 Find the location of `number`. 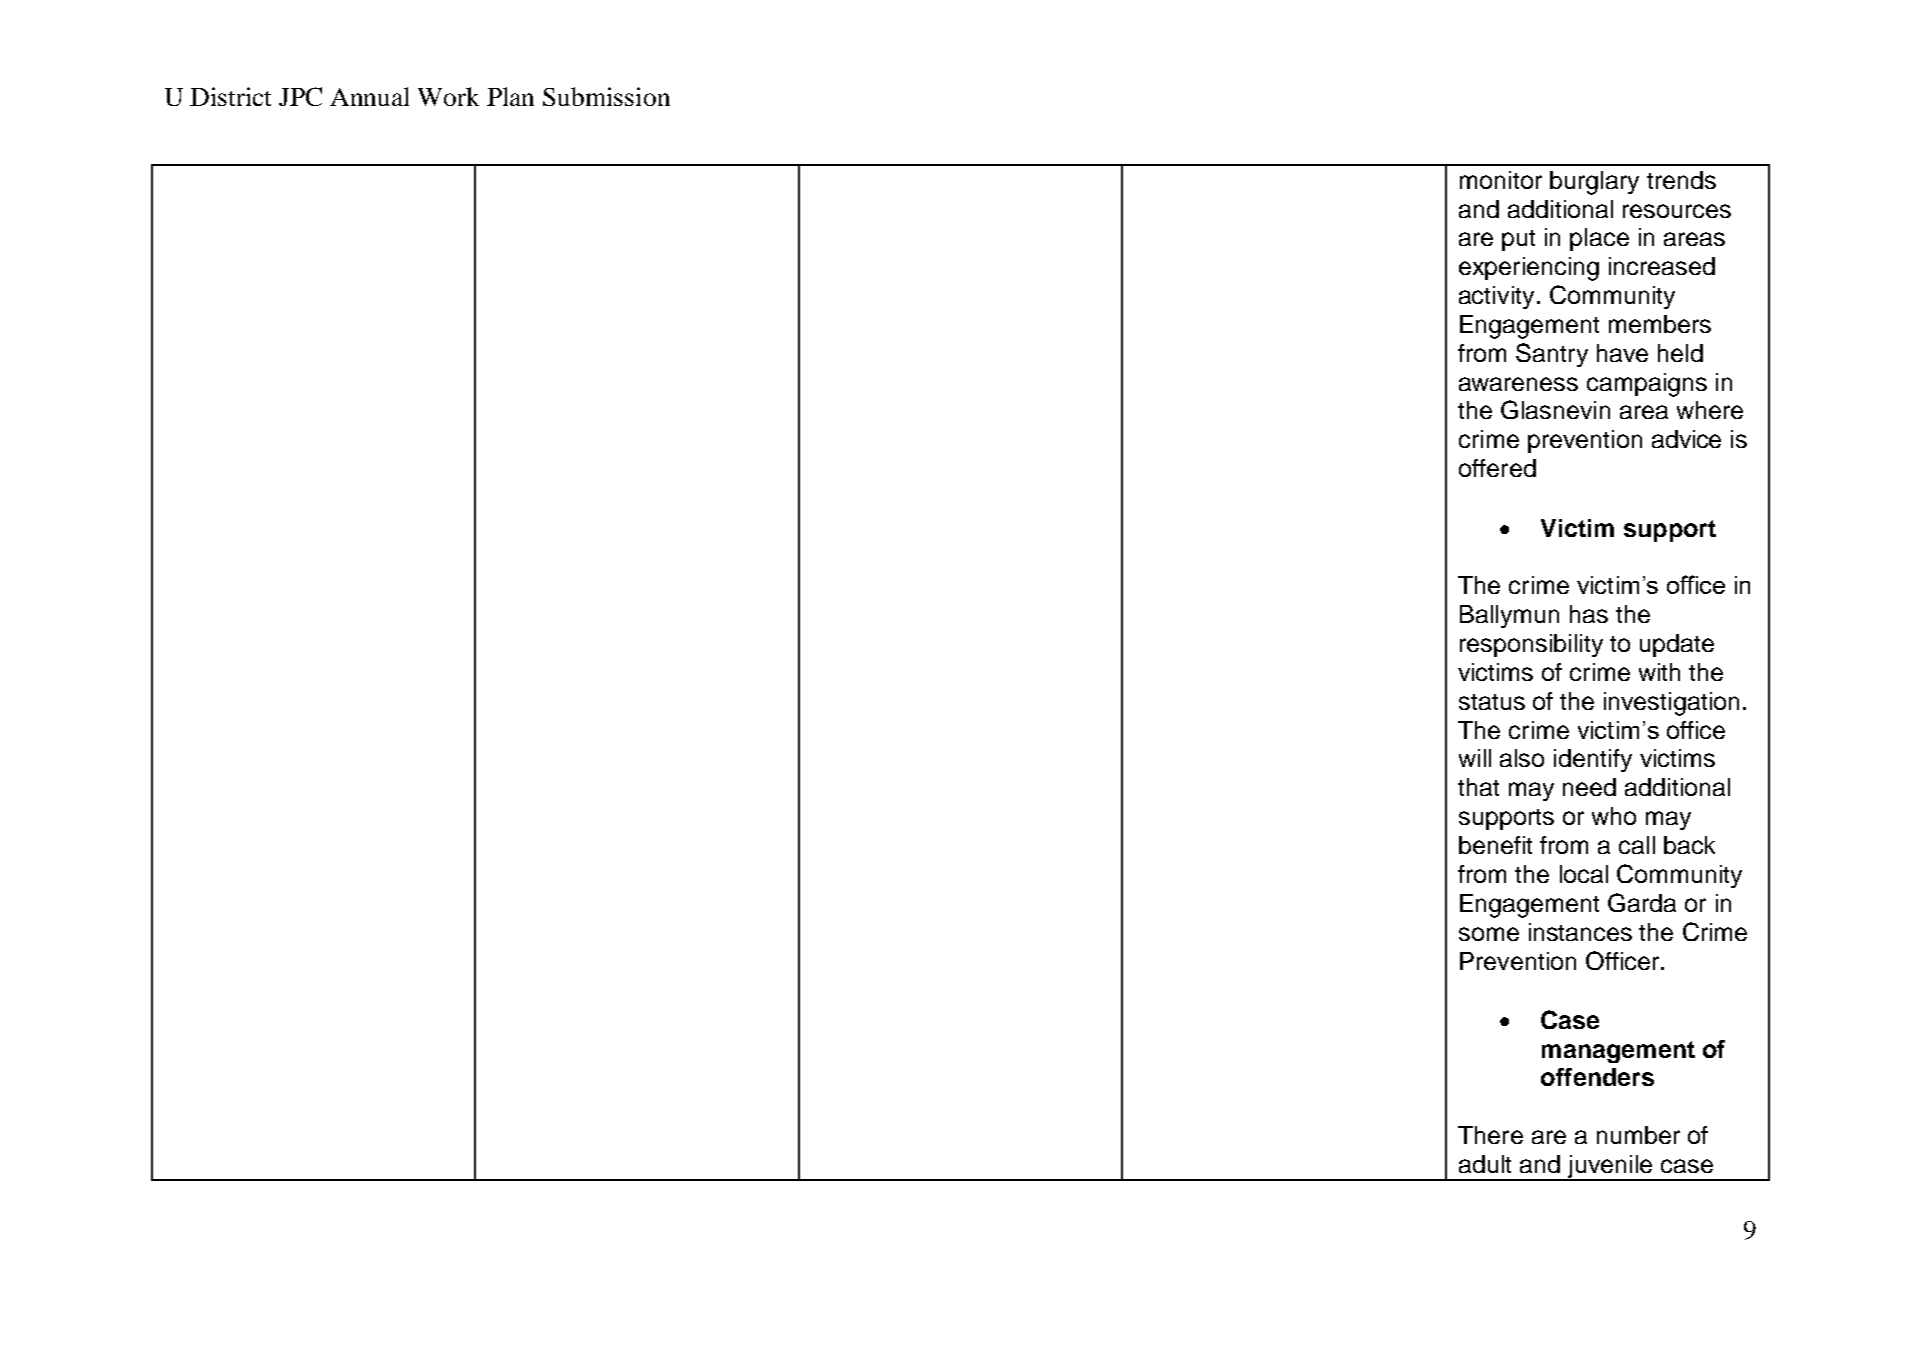

number is located at coordinates (1638, 1135).
